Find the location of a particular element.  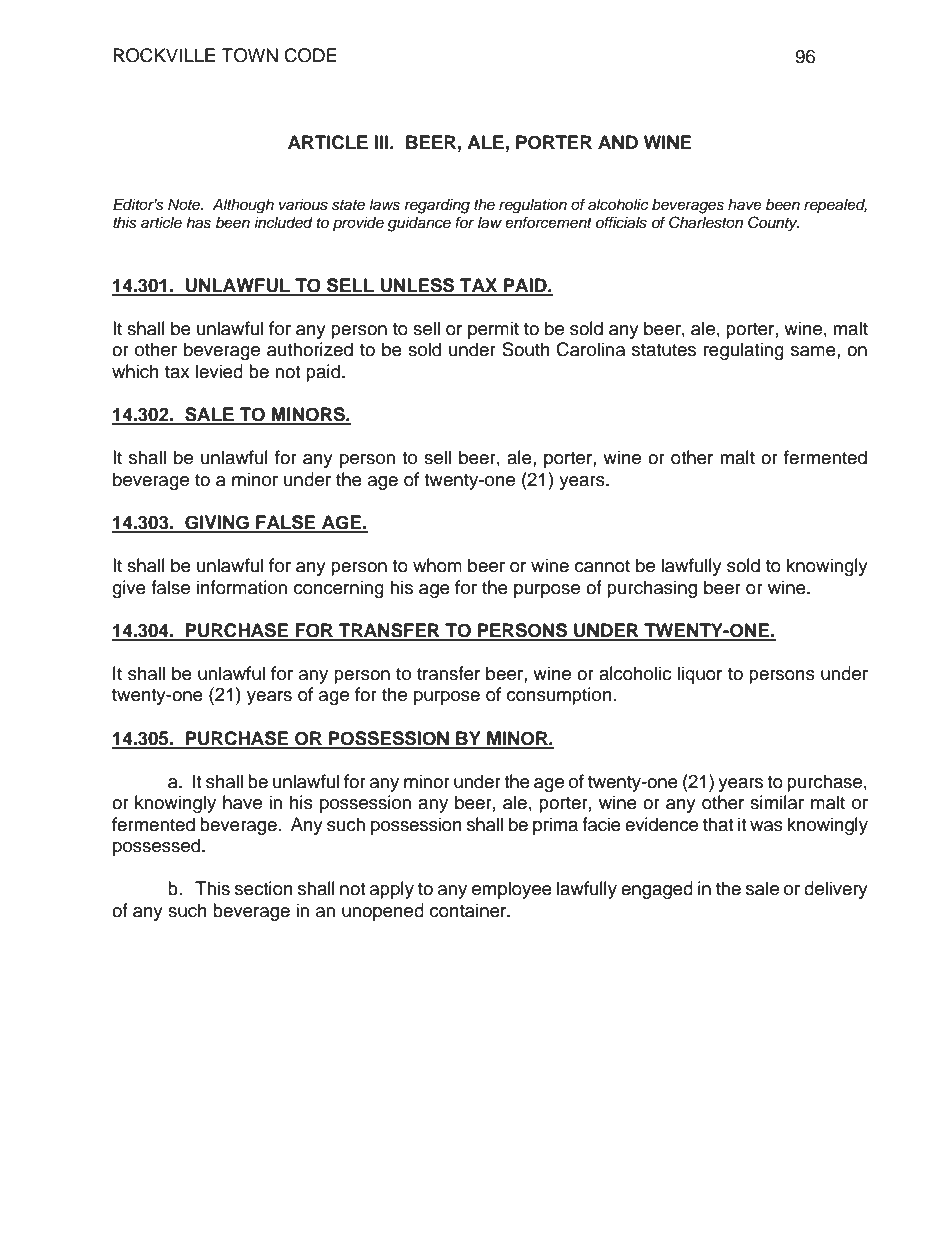

delivery is located at coordinates (836, 890).
